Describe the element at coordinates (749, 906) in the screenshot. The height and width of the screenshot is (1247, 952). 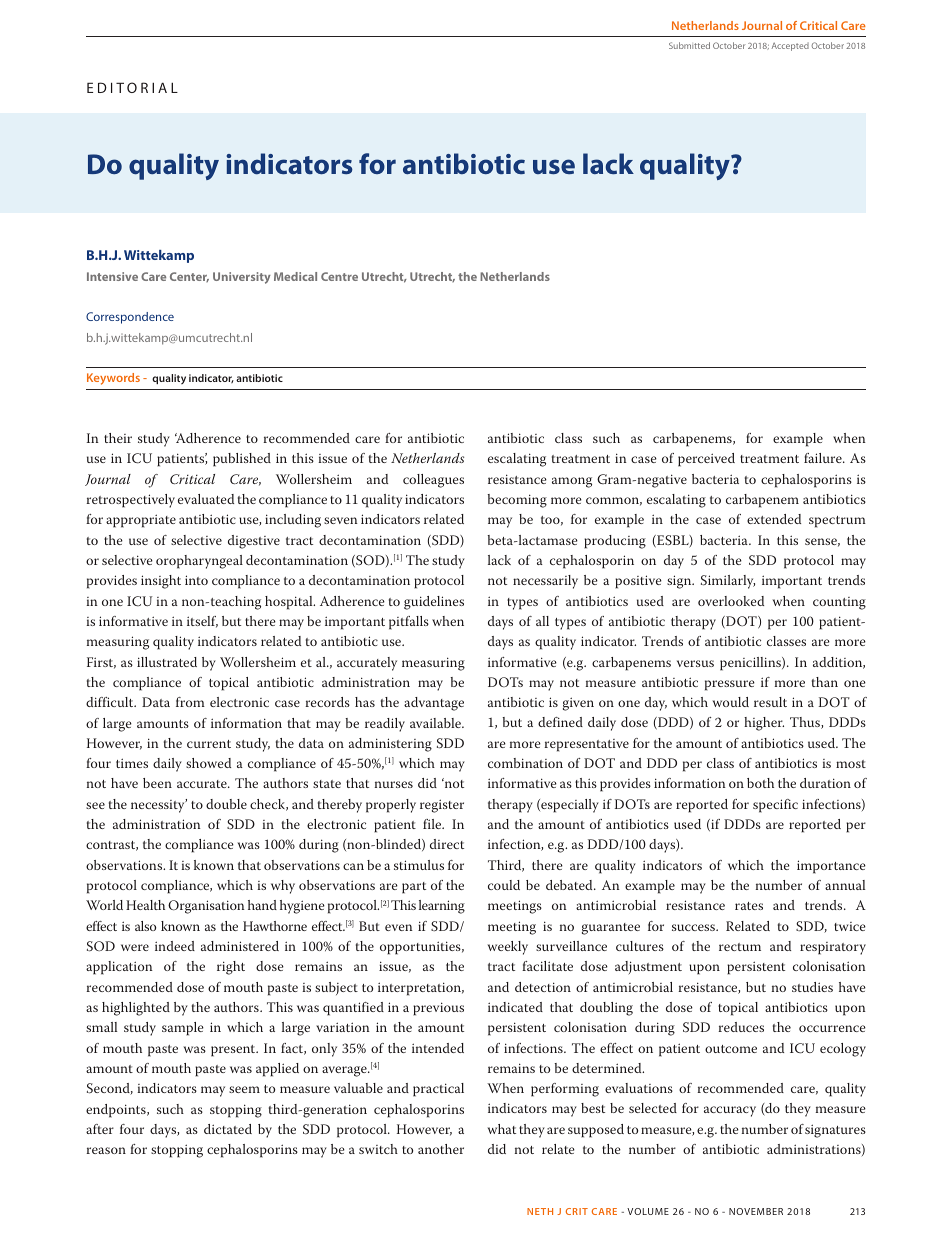
I see `rates` at that location.
